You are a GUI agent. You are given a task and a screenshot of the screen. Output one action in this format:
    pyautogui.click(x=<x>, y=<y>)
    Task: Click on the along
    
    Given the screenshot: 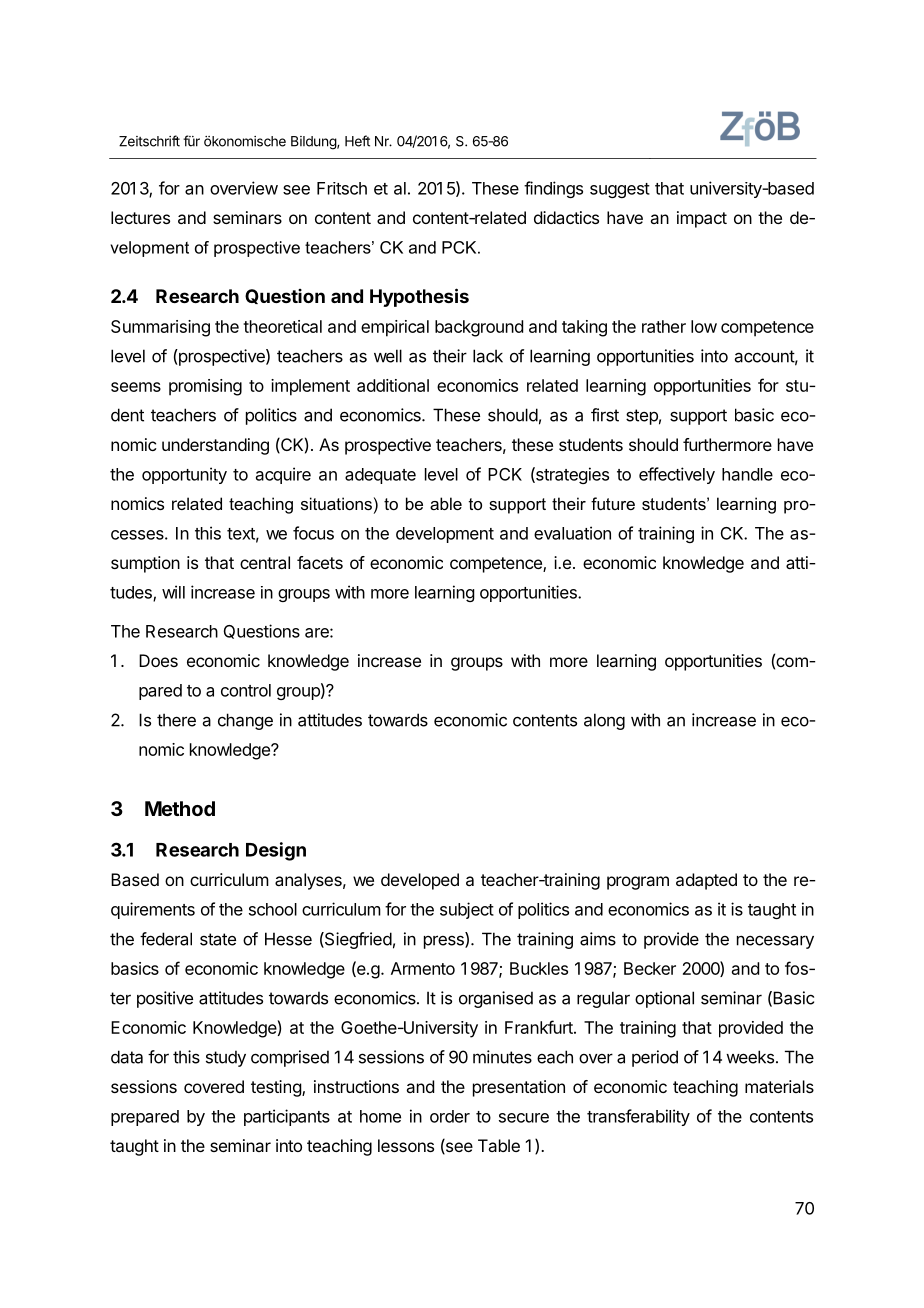 What is the action you would take?
    pyautogui.click(x=604, y=721)
